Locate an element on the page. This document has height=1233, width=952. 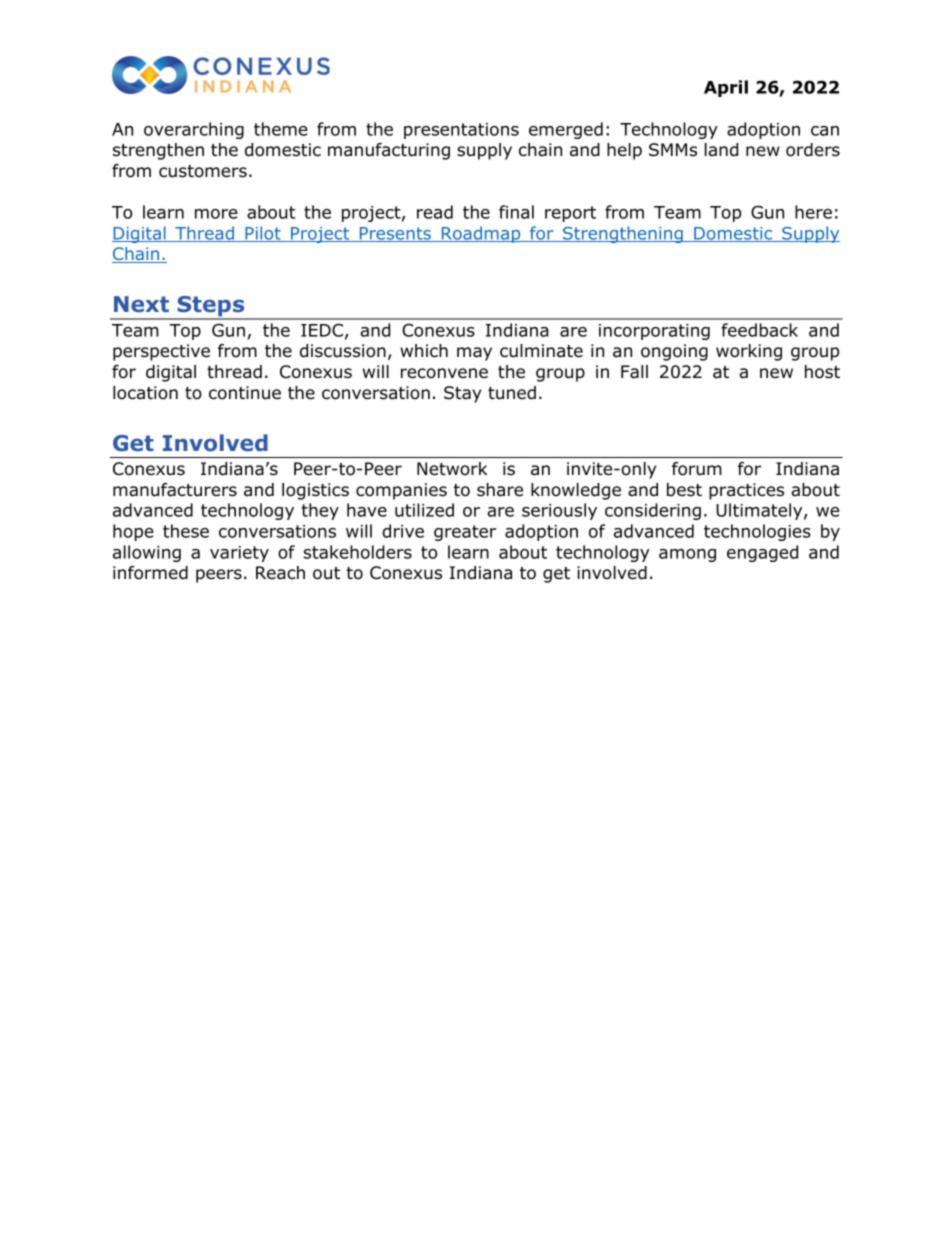
may is located at coordinates (474, 354).
